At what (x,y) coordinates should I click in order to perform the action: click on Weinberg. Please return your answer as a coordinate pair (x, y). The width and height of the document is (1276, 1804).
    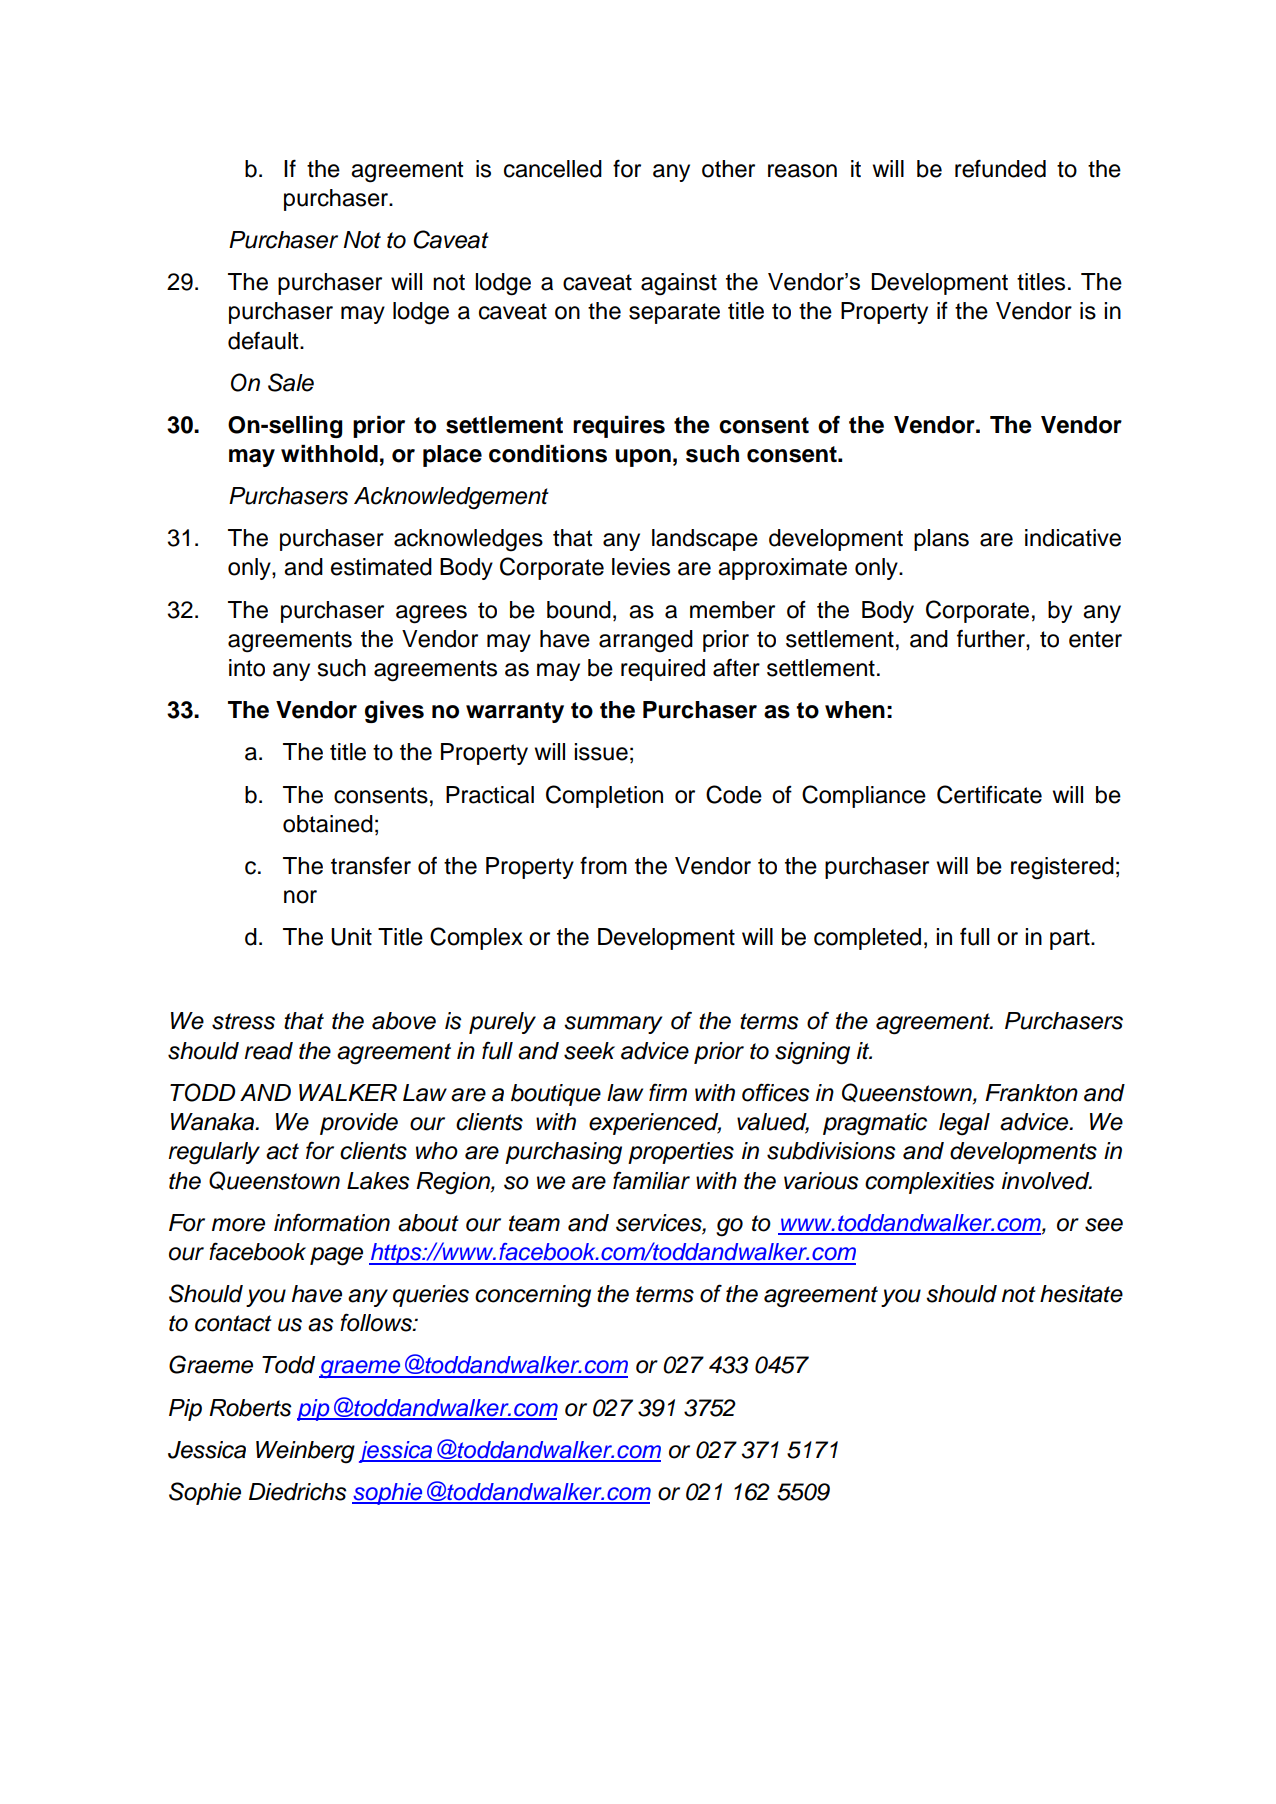
    Looking at the image, I should click on (305, 1452).
